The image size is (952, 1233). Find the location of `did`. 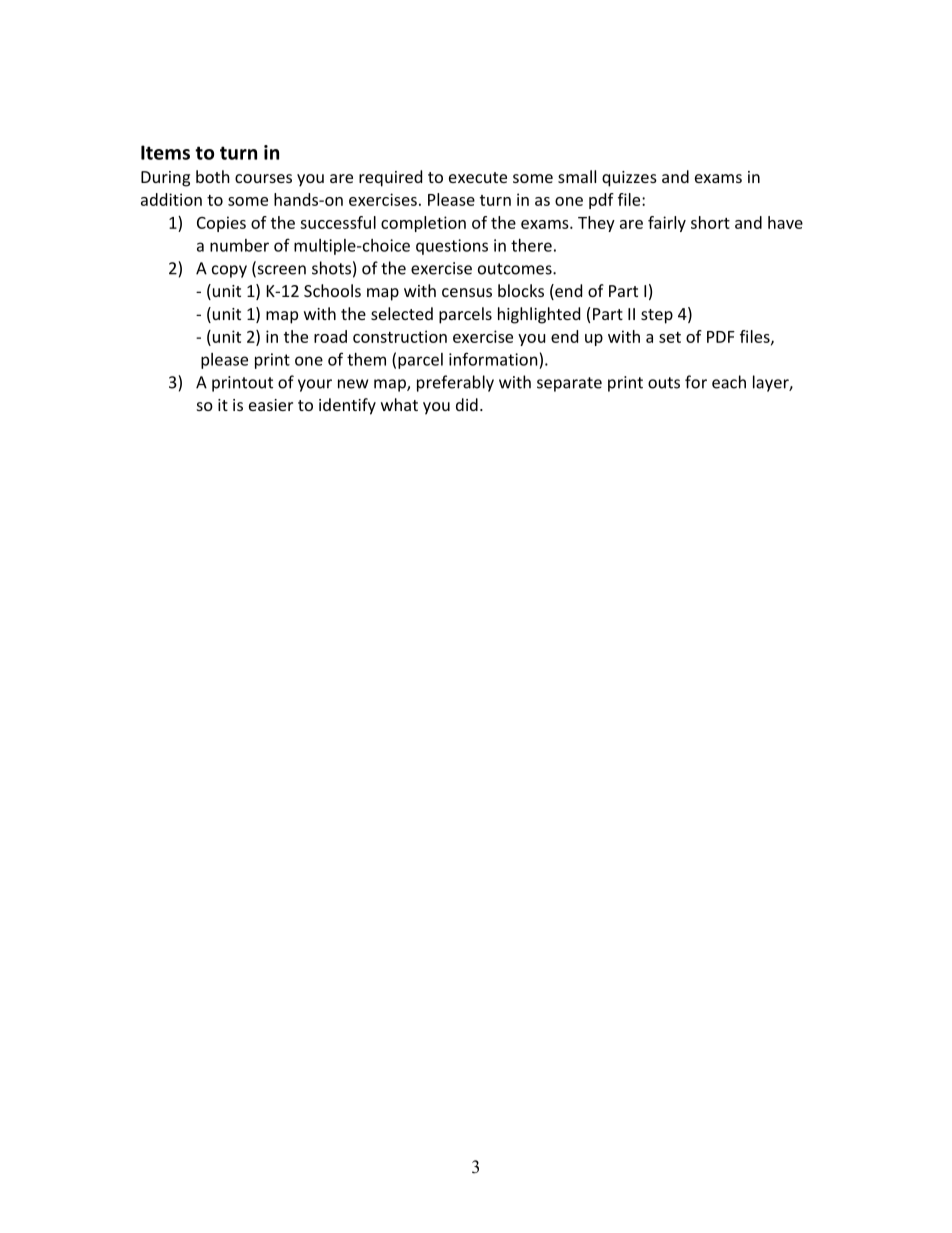

did is located at coordinates (467, 404).
